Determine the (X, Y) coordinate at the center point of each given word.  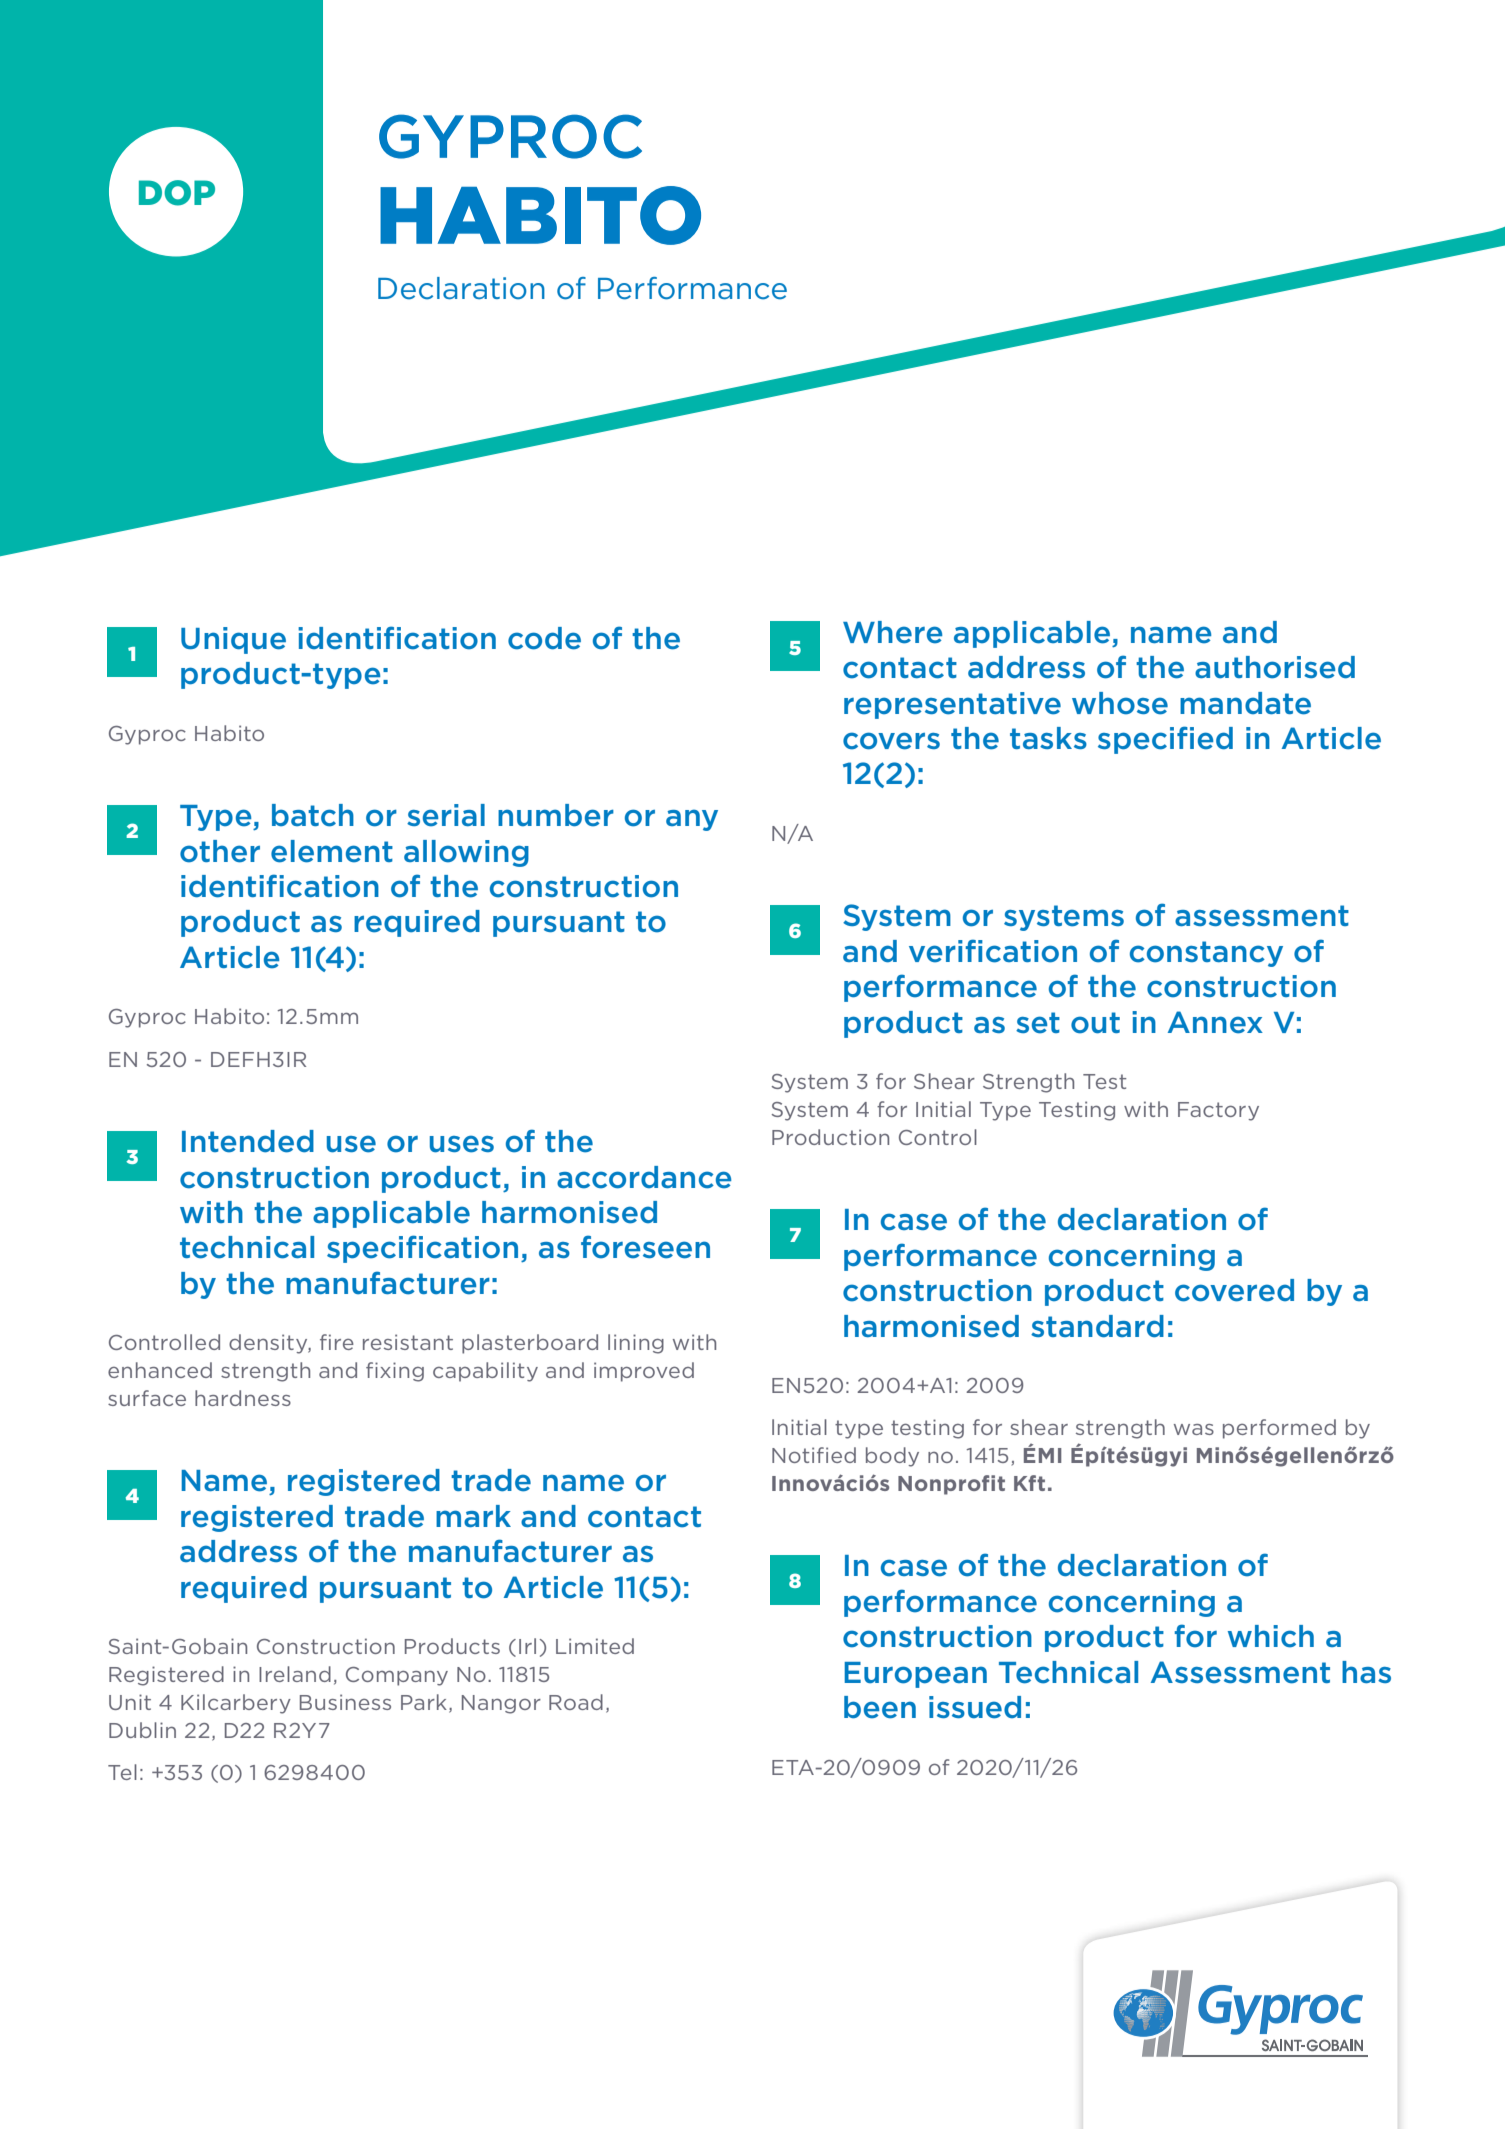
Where (892, 632)
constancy (1206, 954)
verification (993, 951)
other (220, 851)
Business (345, 1702)
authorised (1275, 667)
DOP (177, 193)
